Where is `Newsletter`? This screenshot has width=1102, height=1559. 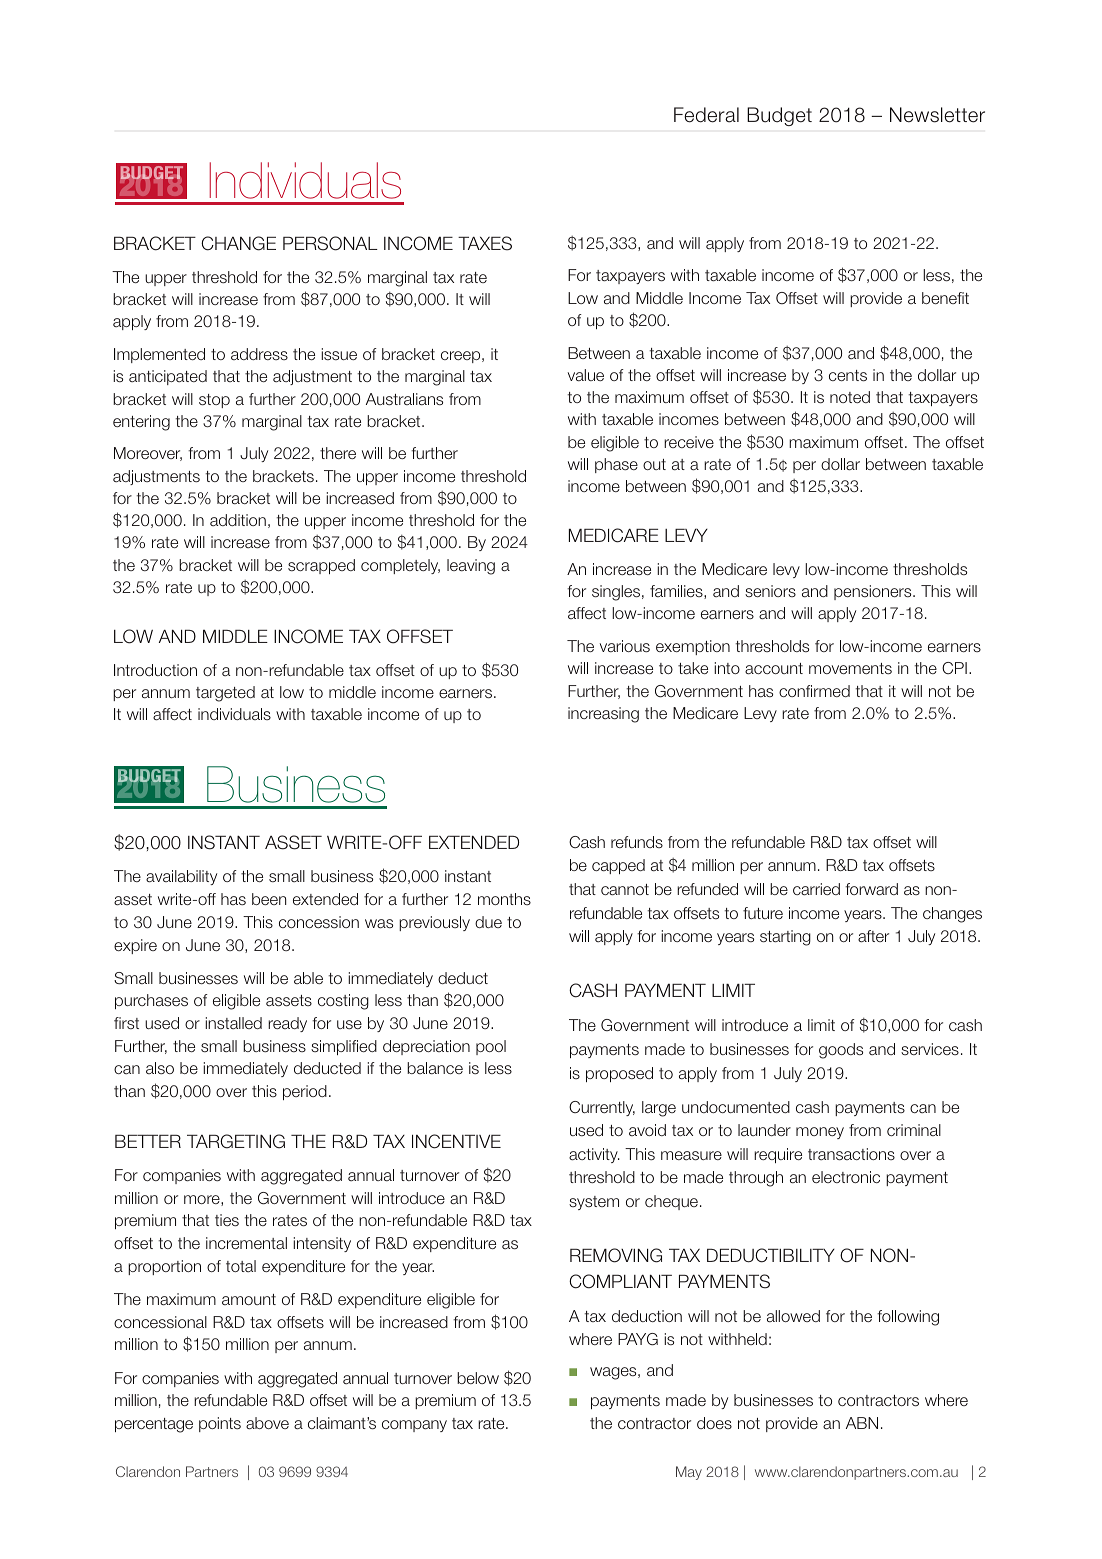 Newsletter is located at coordinates (937, 115).
